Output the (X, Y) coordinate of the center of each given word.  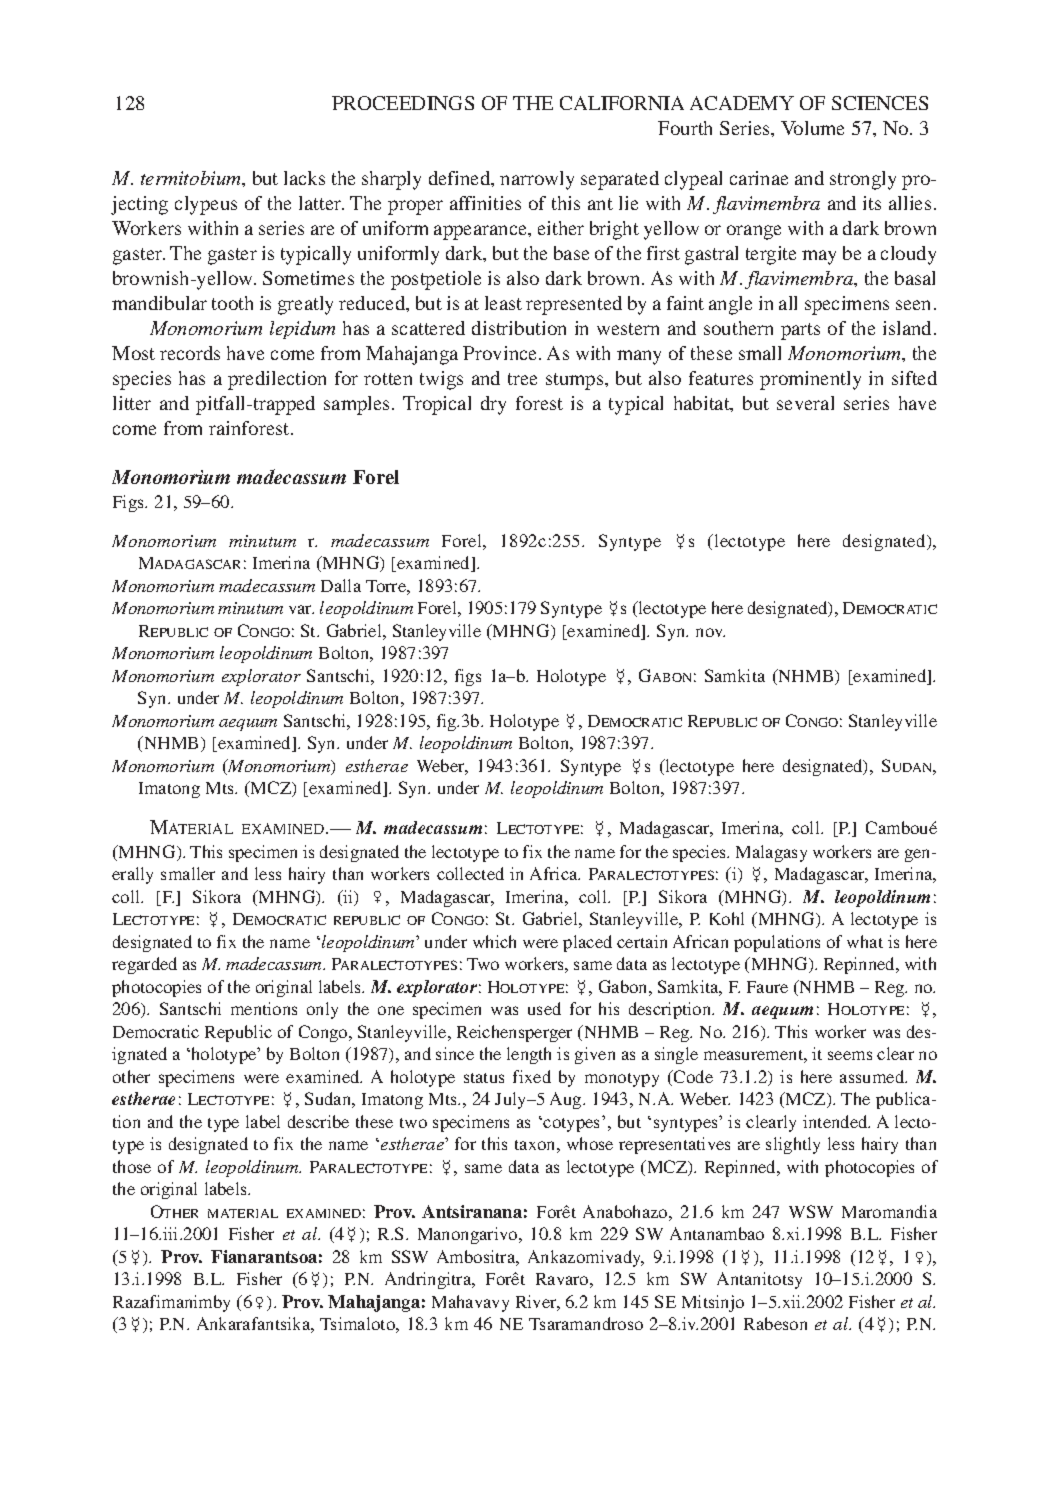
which (494, 941)
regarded (144, 965)
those (132, 1166)
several (805, 403)
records (190, 353)
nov (710, 632)
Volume (812, 128)
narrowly (537, 180)
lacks (304, 178)
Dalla (341, 585)
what (865, 941)
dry (493, 405)
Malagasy (771, 853)
